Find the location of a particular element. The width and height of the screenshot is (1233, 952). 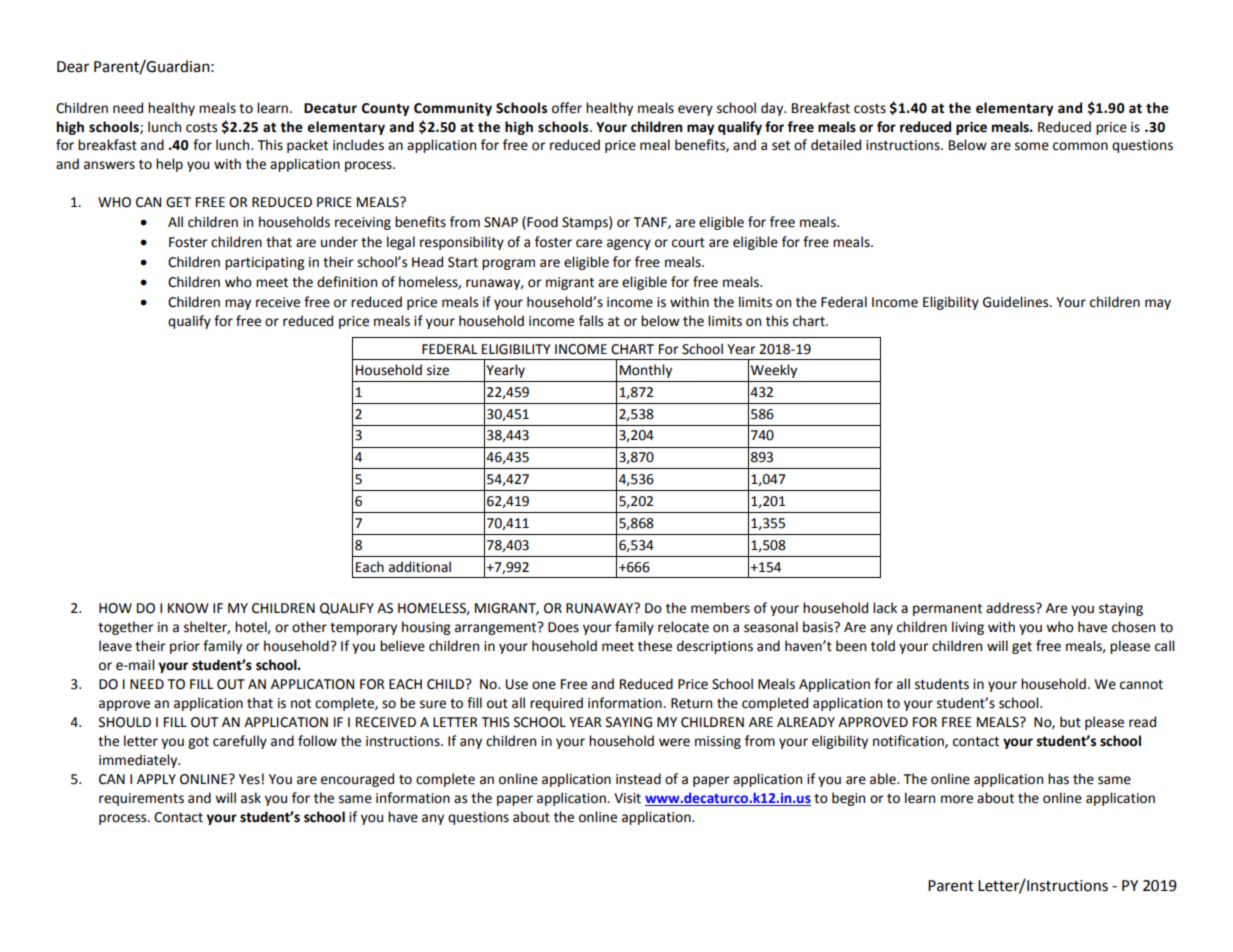

members is located at coordinates (720, 608).
